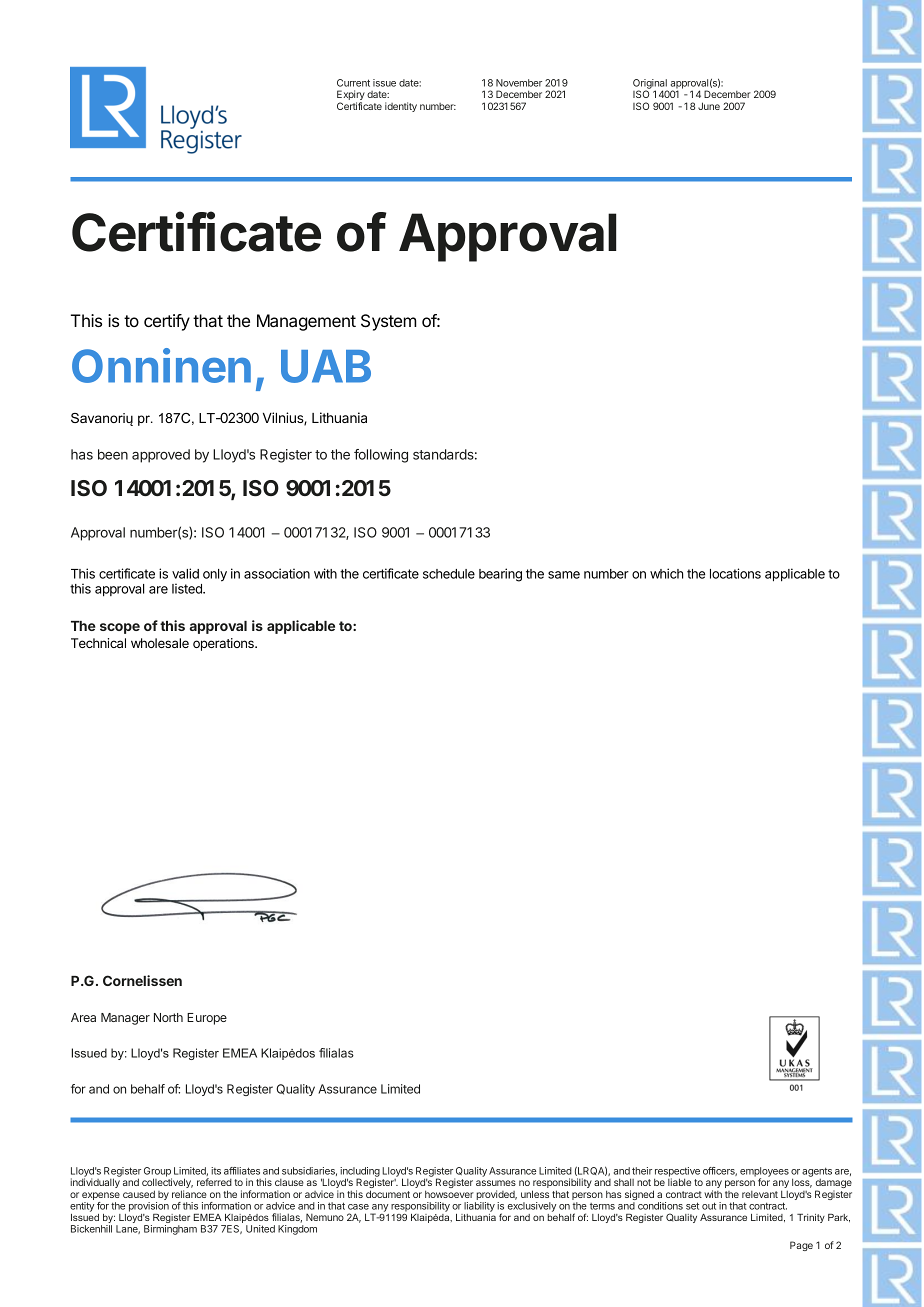 The height and width of the screenshot is (1307, 924). Describe the element at coordinates (207, 1019) in the screenshot. I see `Europe` at that location.
